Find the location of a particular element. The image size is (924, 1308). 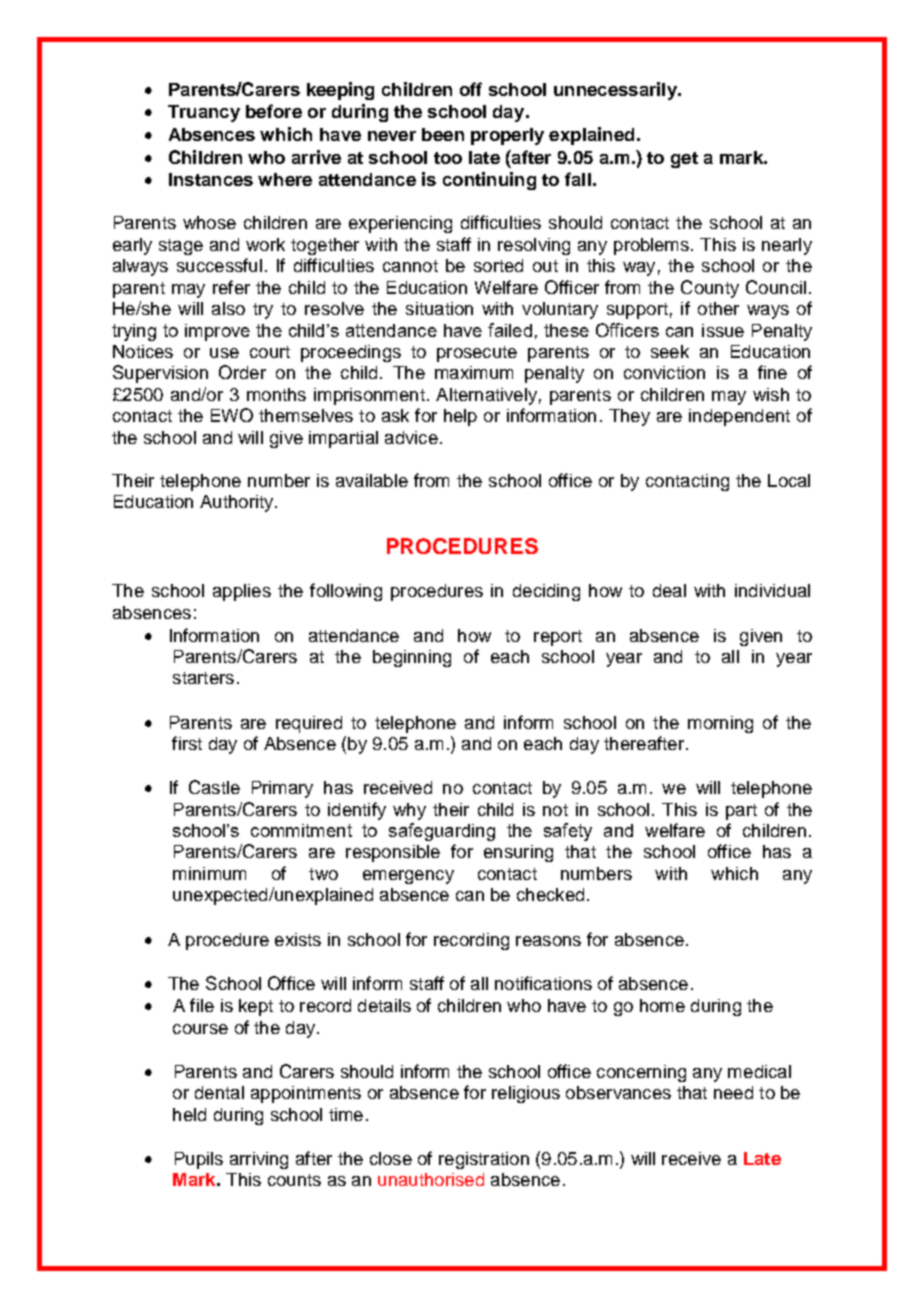

Truancy is located at coordinates (204, 113).
